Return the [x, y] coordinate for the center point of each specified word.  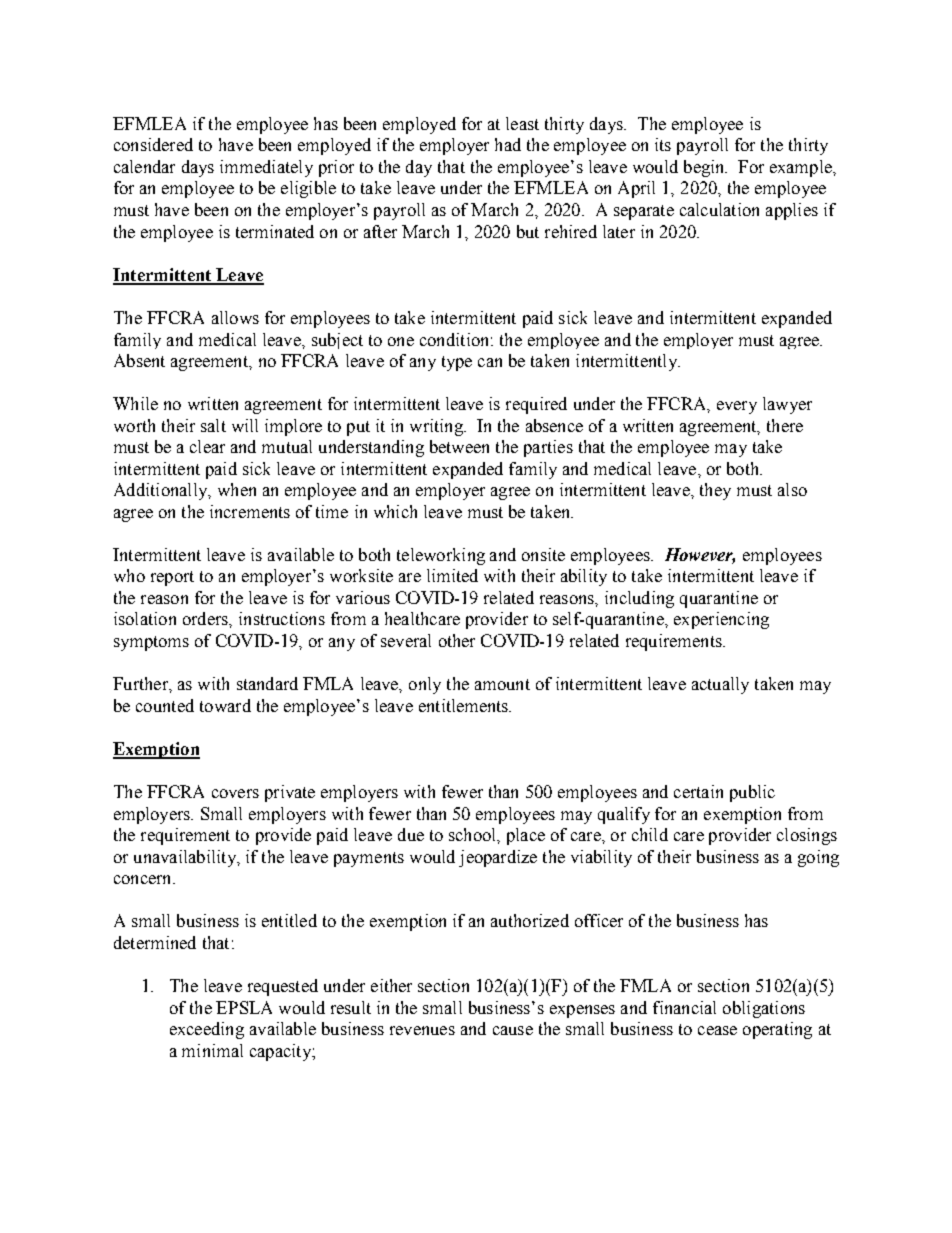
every [737, 407]
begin [705, 168]
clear [207, 446]
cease [717, 1030]
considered [153, 144]
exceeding [207, 1030]
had [508, 144]
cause [513, 1030]
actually [720, 685]
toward [225, 705]
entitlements [464, 705]
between [459, 446]
